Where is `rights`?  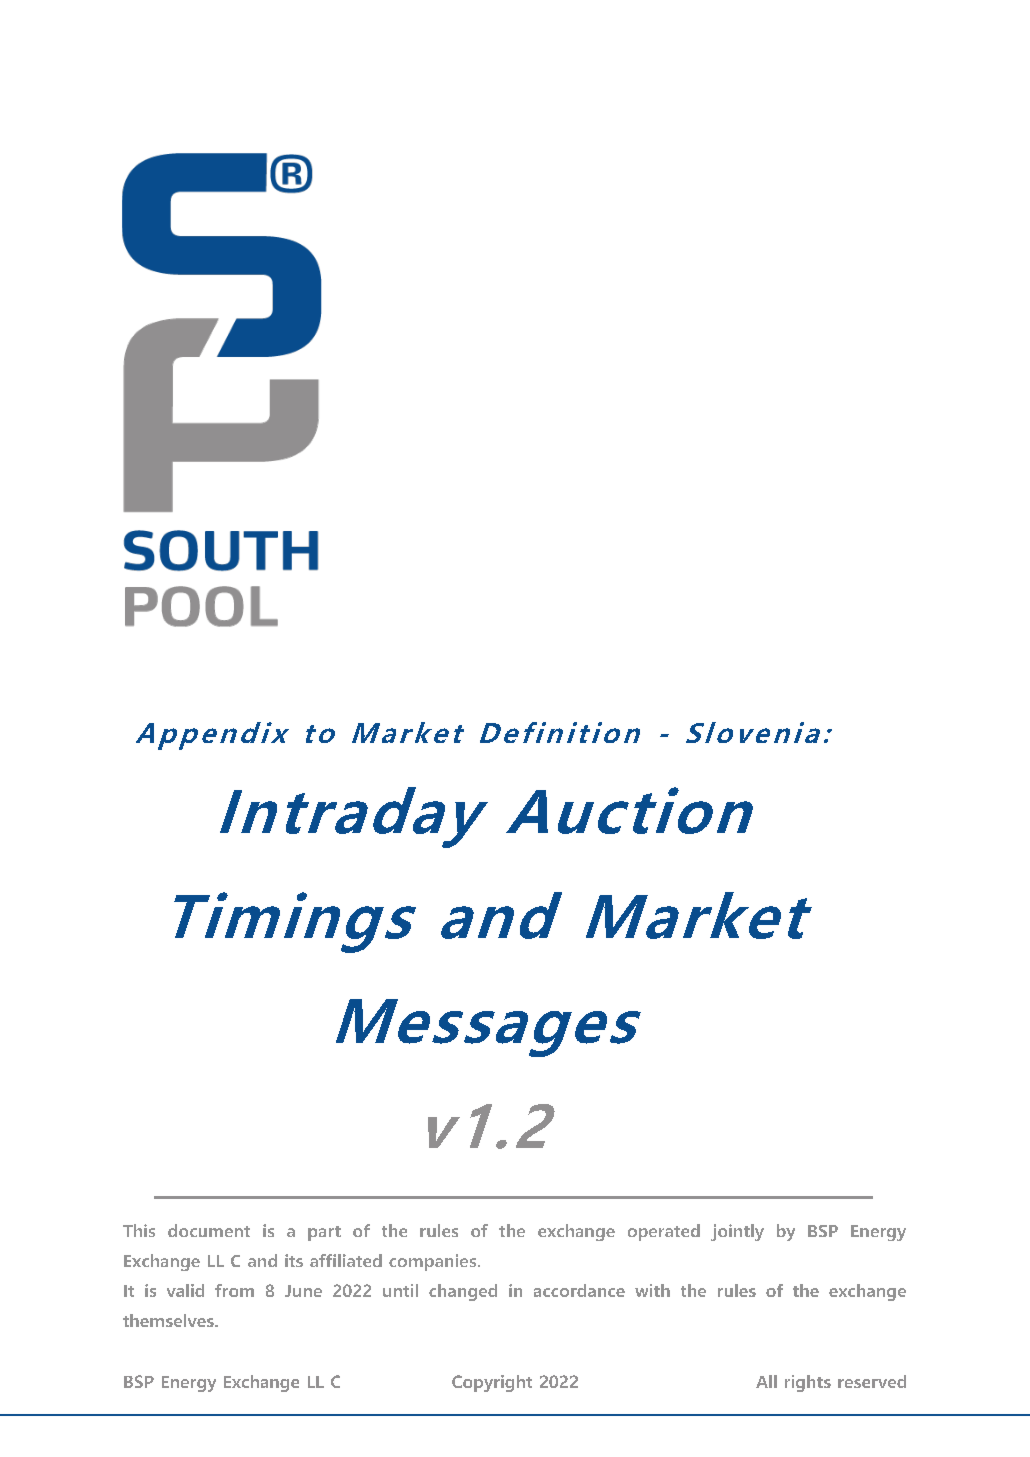 rights is located at coordinates (808, 1383).
